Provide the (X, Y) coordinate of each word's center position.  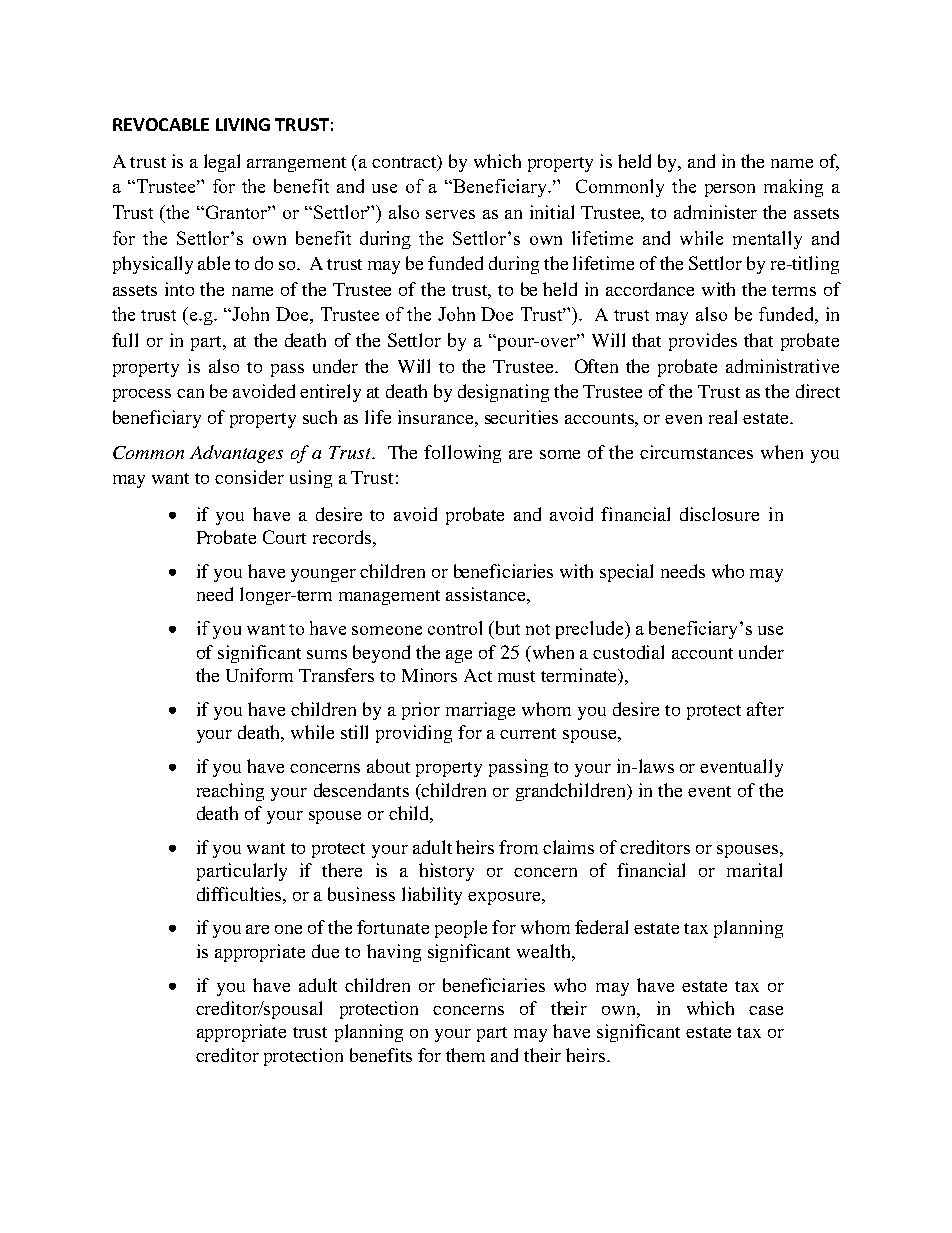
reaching (230, 792)
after (765, 709)
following (462, 454)
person (730, 190)
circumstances (696, 452)
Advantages (236, 454)
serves (450, 214)
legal (222, 163)
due (325, 951)
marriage (480, 711)
